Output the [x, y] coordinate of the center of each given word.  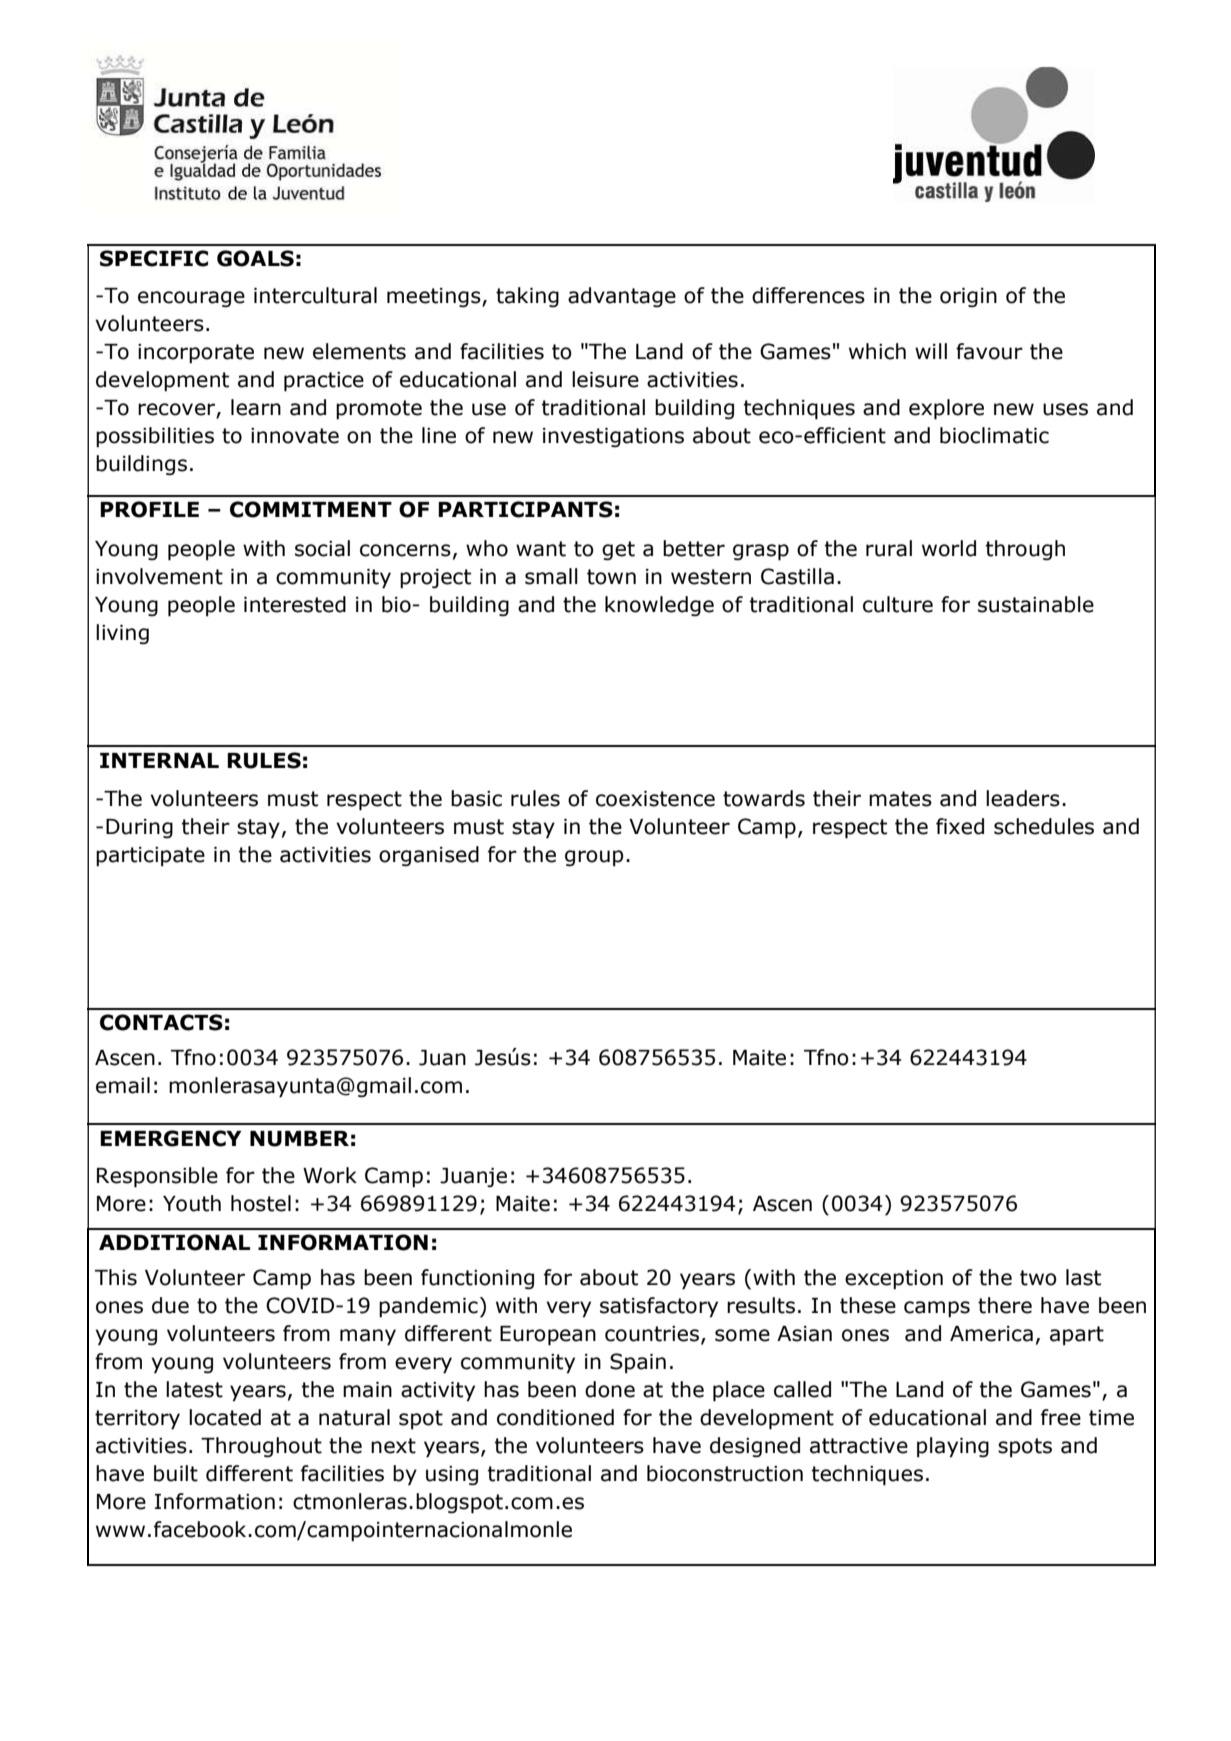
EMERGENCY [171, 1138]
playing [953, 1447]
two [1038, 1278]
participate [150, 857]
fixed [960, 826]
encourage [191, 299]
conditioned [555, 1417]
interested [295, 604]
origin [968, 297]
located [225, 1417]
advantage [622, 297]
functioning [477, 1279]
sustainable [1036, 604]
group [594, 858]
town [611, 577]
